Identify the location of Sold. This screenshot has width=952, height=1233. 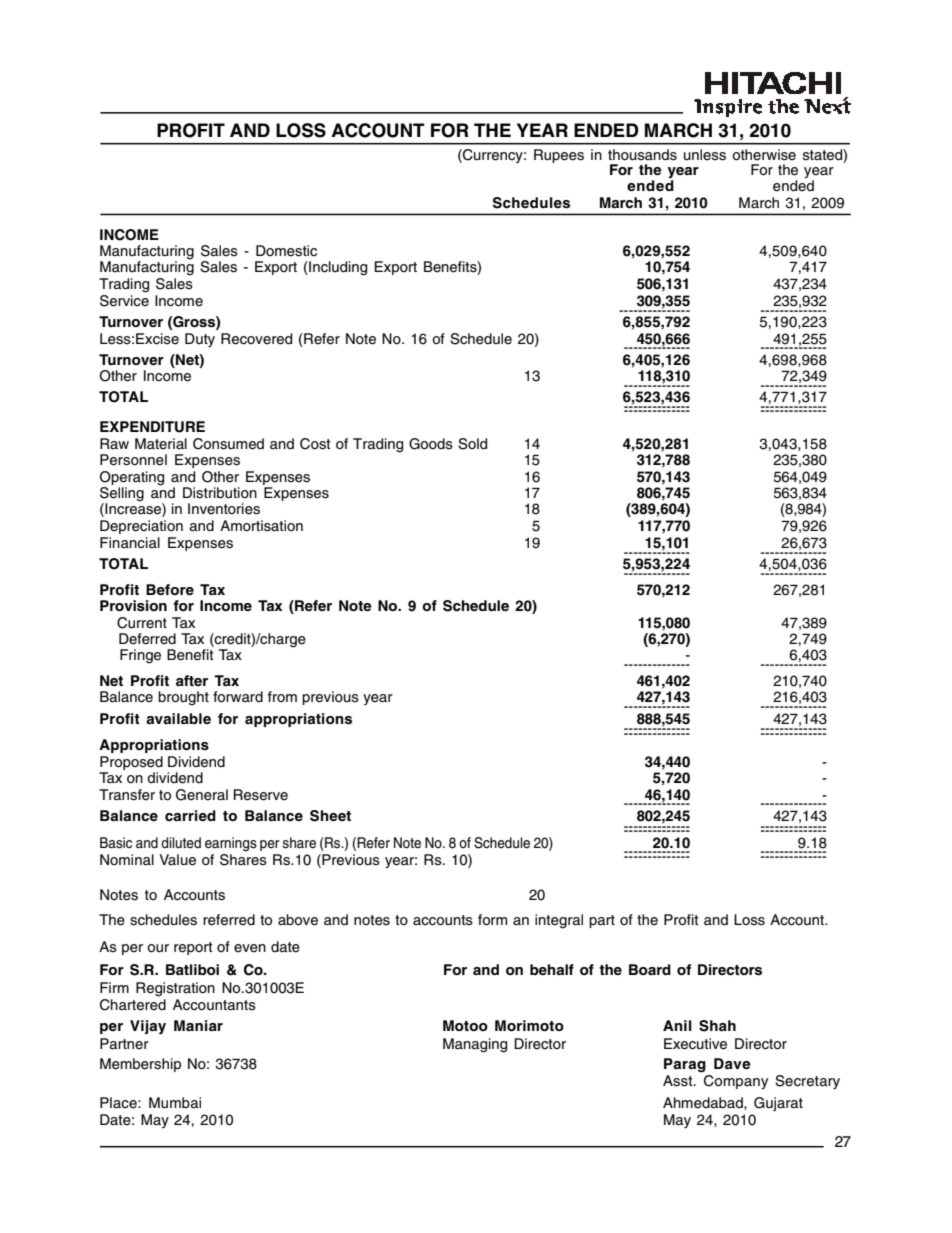
(472, 444).
